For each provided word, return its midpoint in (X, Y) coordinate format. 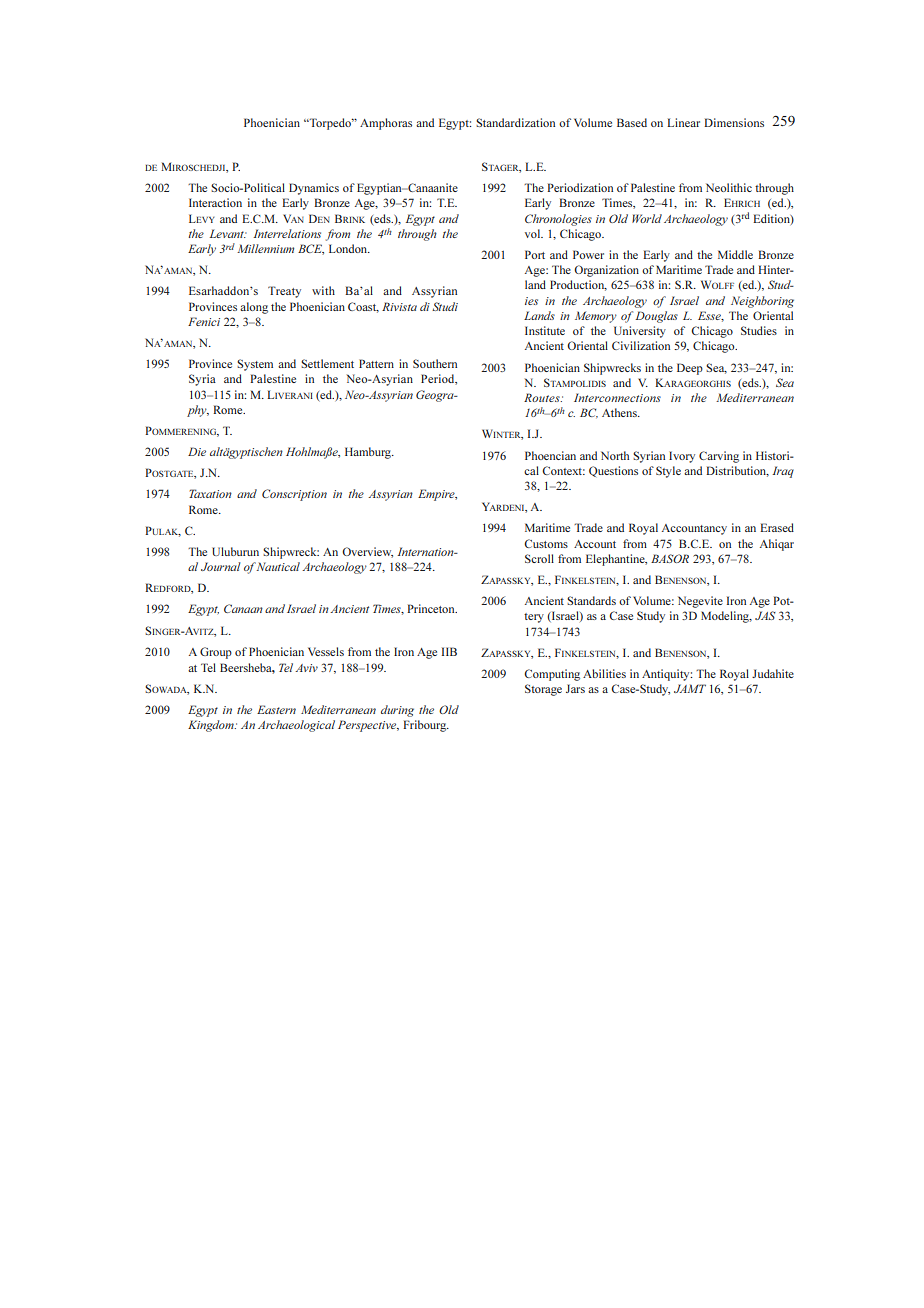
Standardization (515, 122)
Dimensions (734, 122)
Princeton (432, 608)
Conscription (294, 495)
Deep (690, 369)
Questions (613, 471)
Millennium (265, 248)
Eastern (276, 709)
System (255, 365)
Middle (735, 254)
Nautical (278, 566)
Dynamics (314, 189)
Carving (719, 457)
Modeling (726, 617)
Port (535, 254)
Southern (435, 363)
